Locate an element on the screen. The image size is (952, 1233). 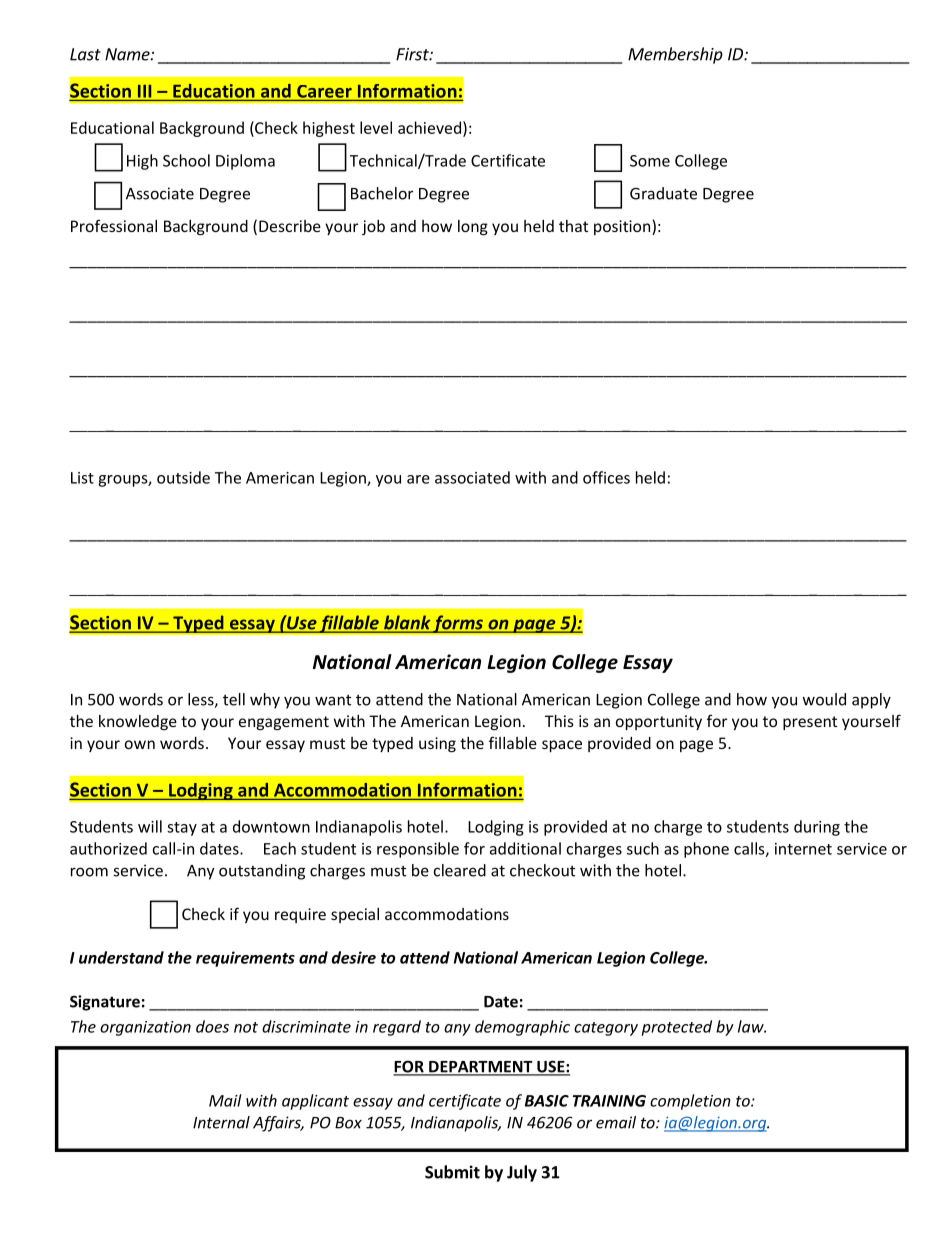
Membership is located at coordinates (675, 55).
